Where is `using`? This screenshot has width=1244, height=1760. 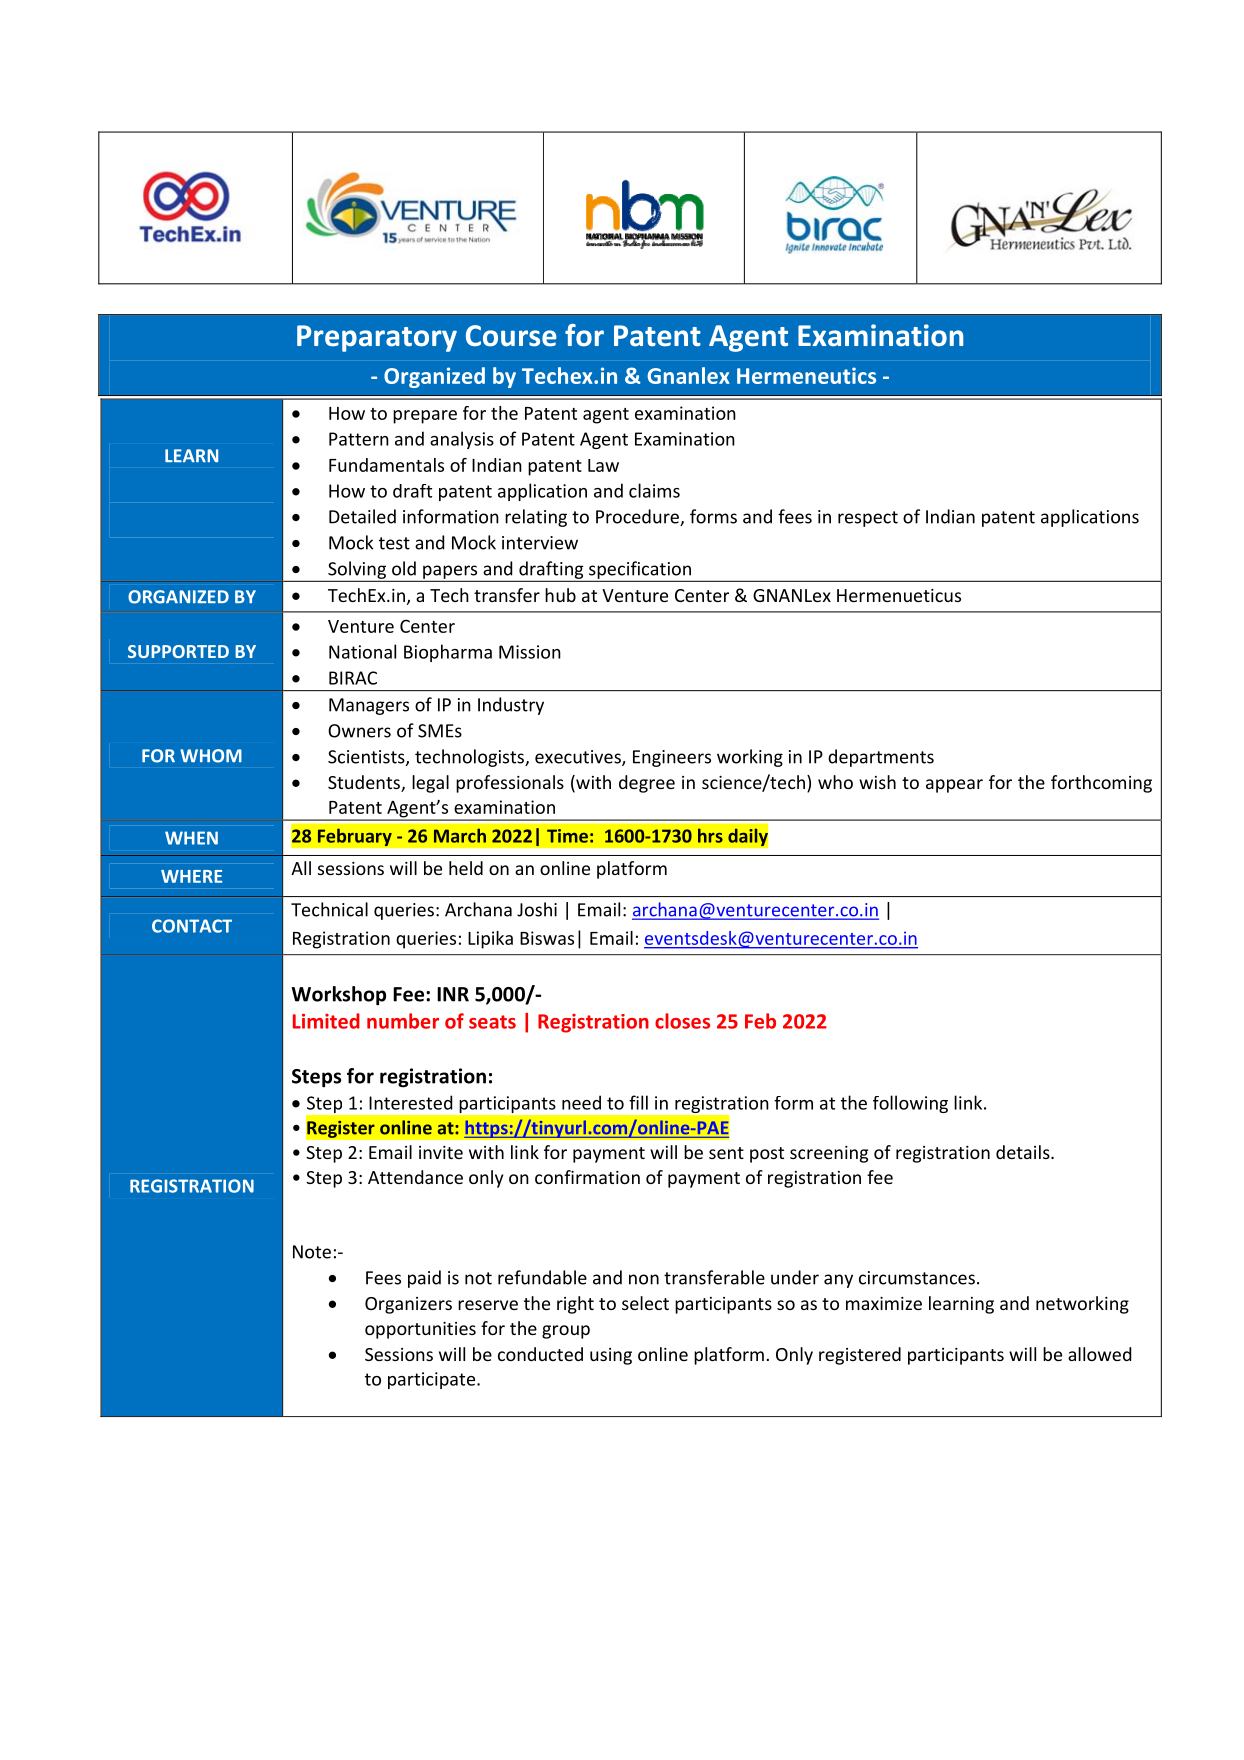
using is located at coordinates (611, 1356).
